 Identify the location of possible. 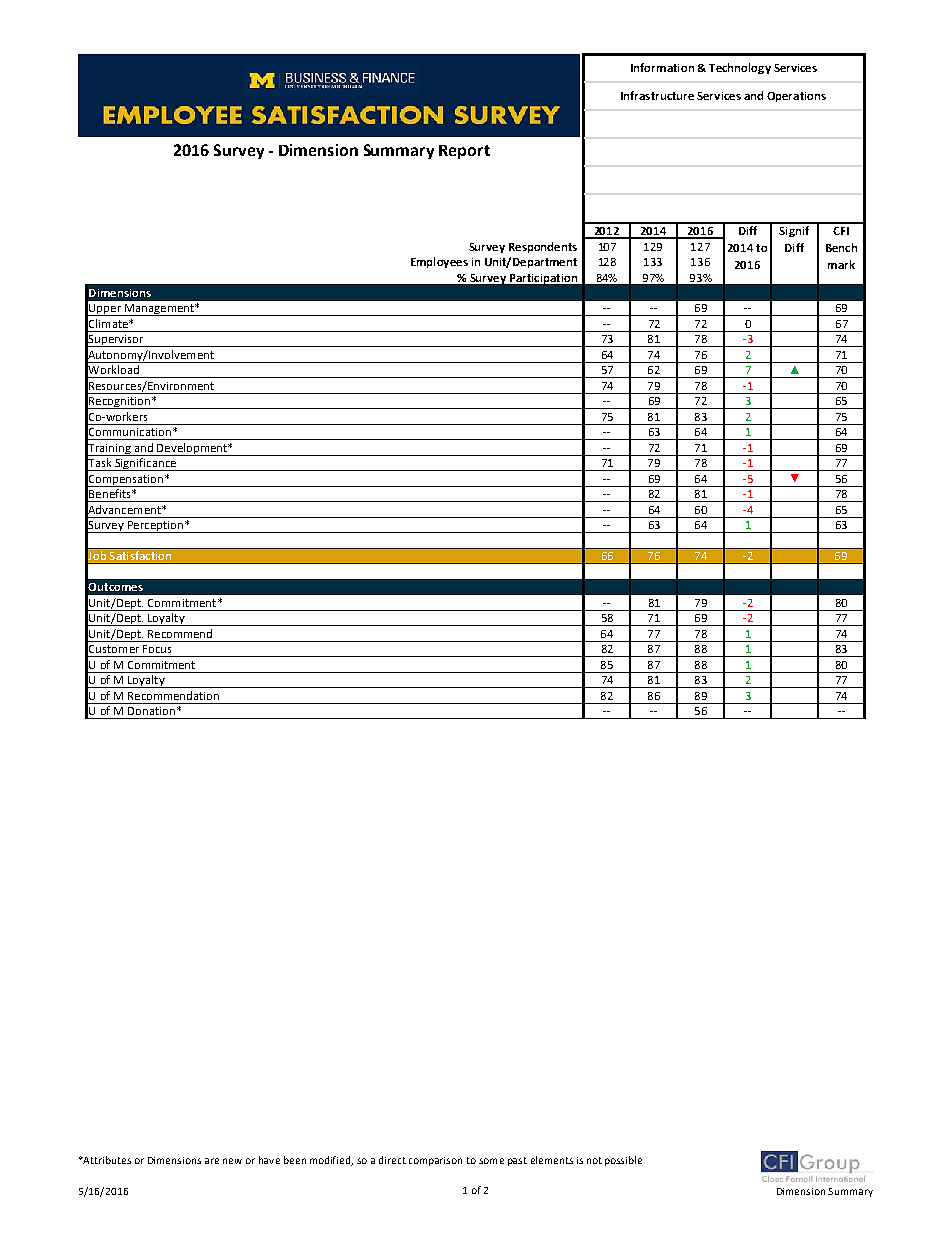
(623, 1161).
